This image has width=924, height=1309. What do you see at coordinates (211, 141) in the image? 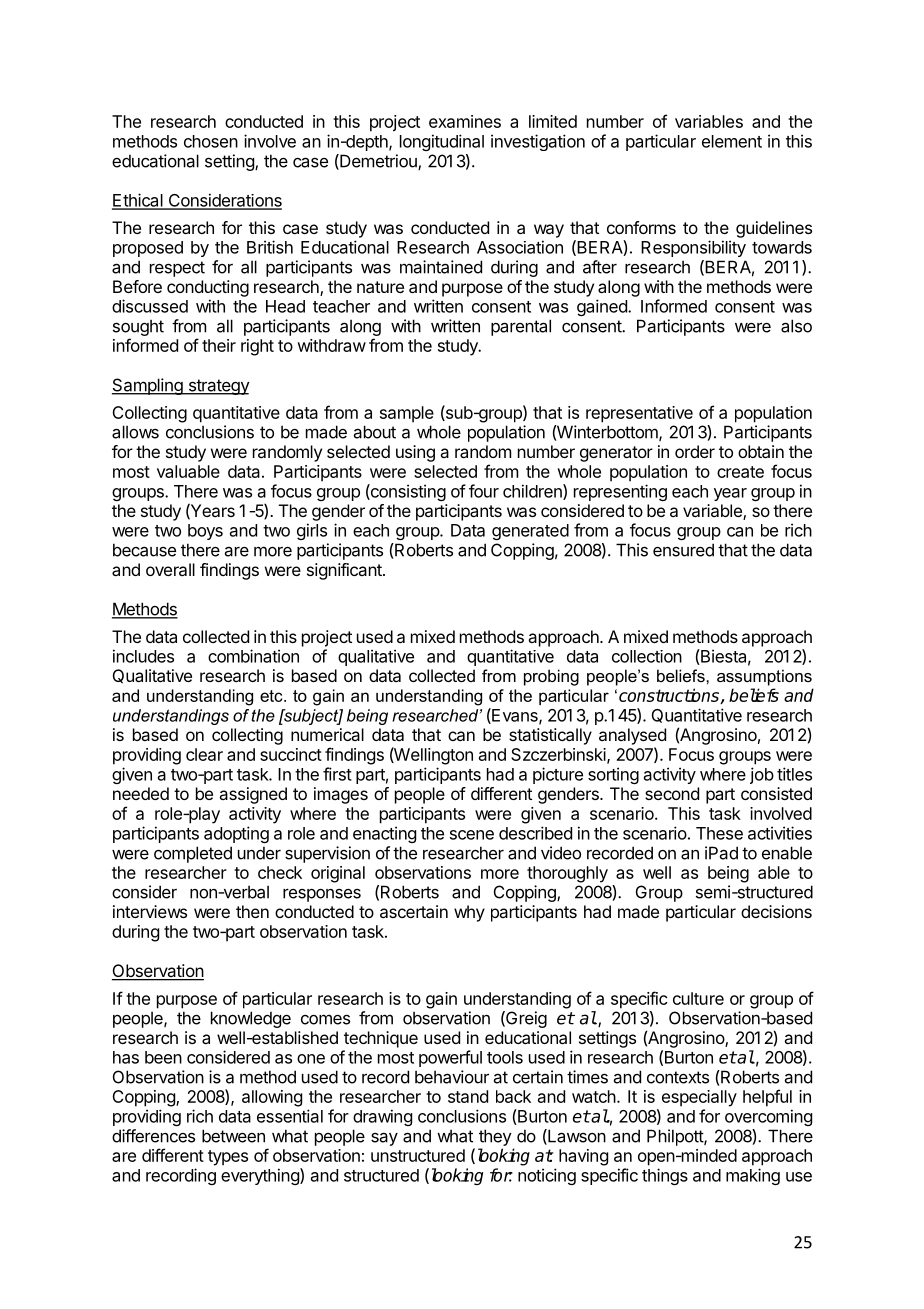
I see `chosen` at bounding box center [211, 141].
